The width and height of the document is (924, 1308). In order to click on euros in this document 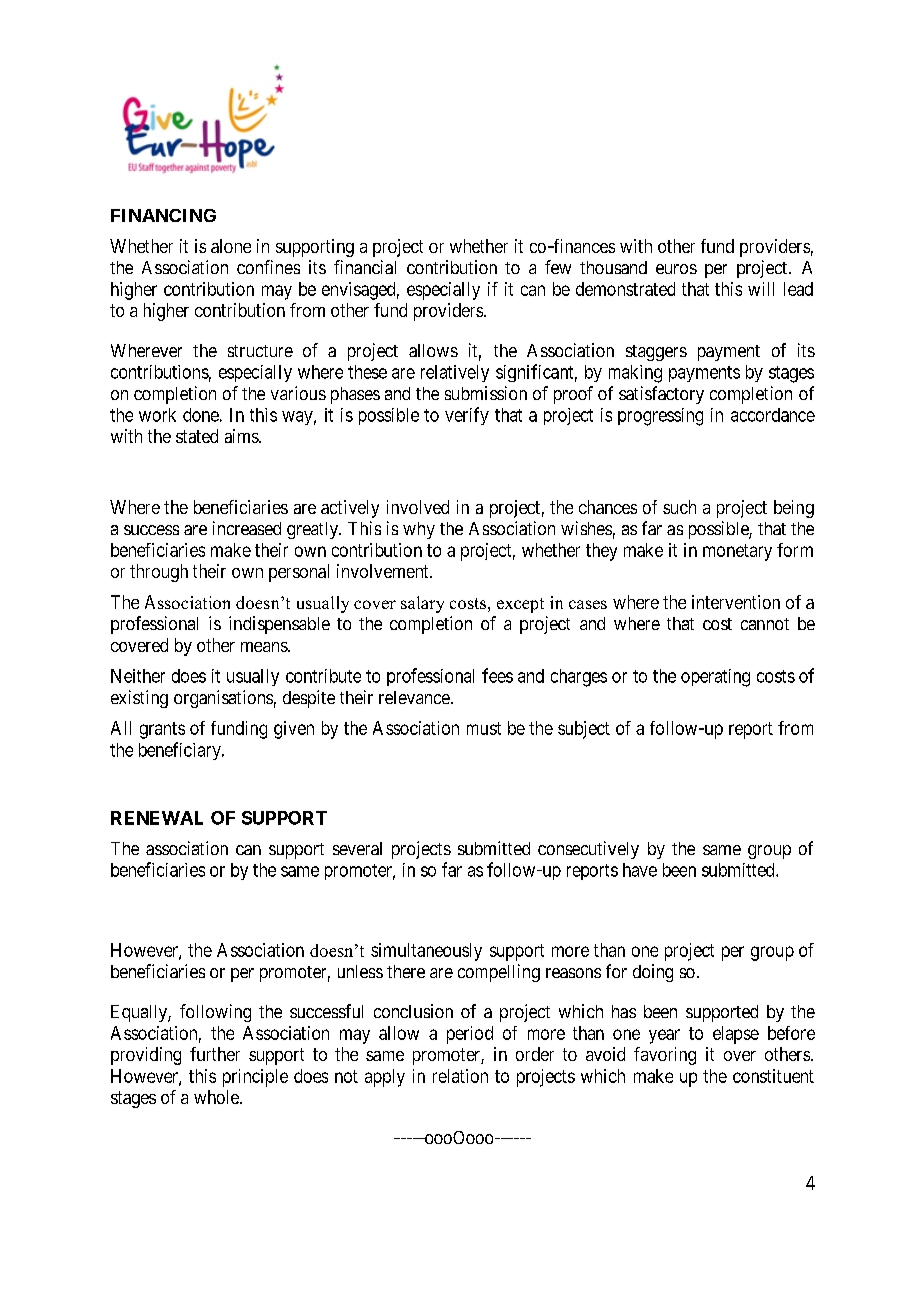, I will do `click(676, 269)`.
